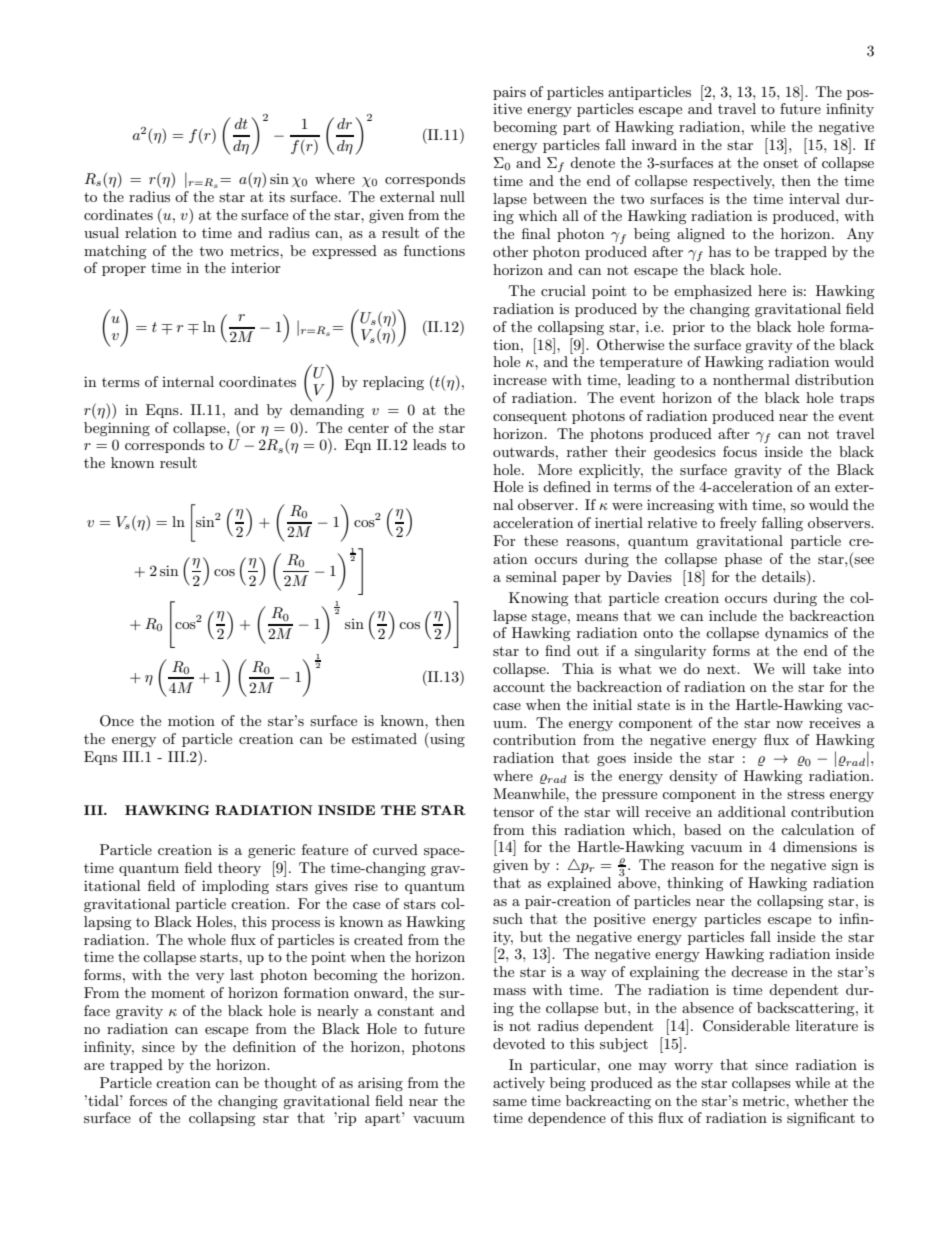  Describe the element at coordinates (452, 196) in the image. I see `null` at that location.
